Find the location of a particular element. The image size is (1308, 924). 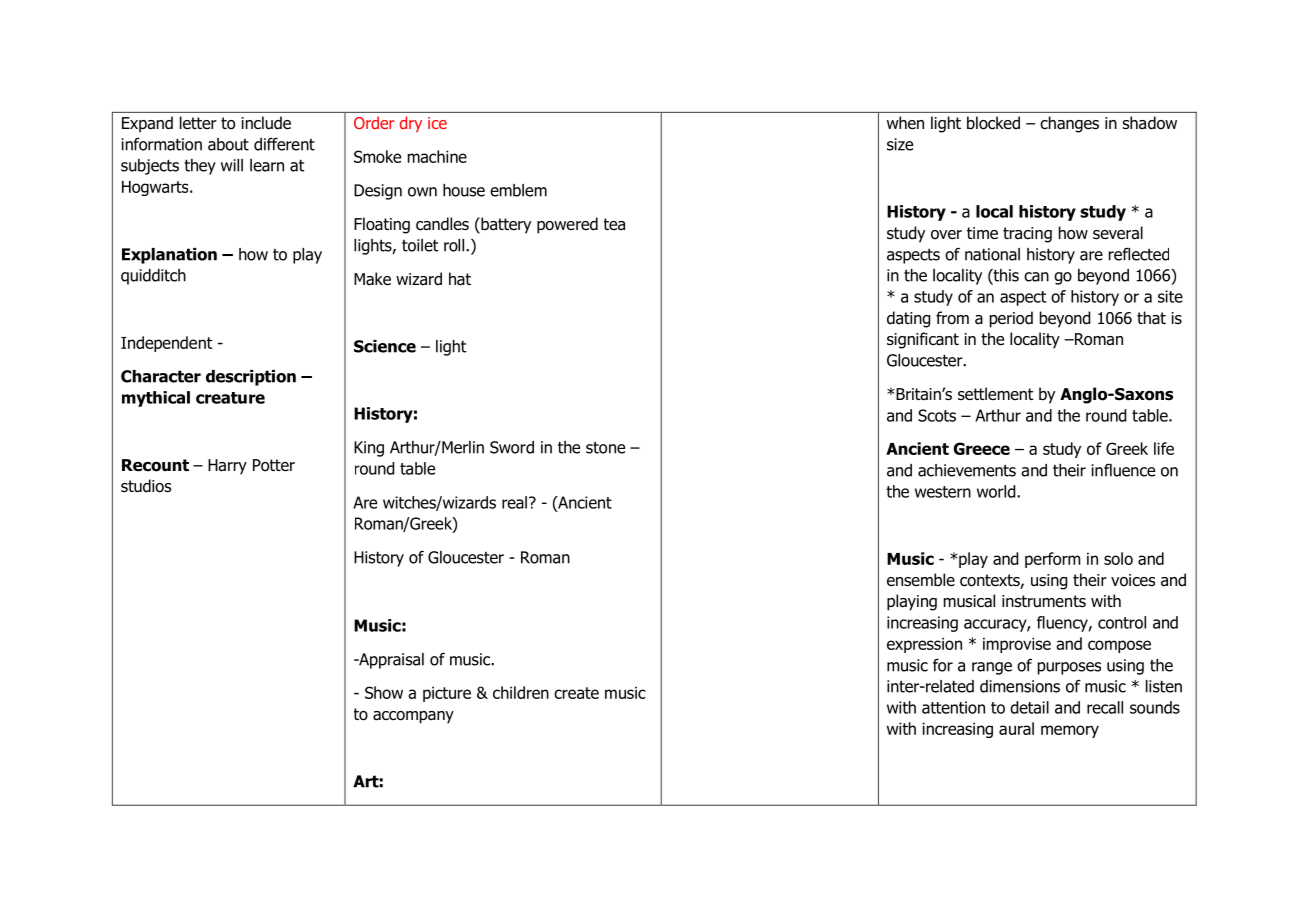

create is located at coordinates (576, 693).
